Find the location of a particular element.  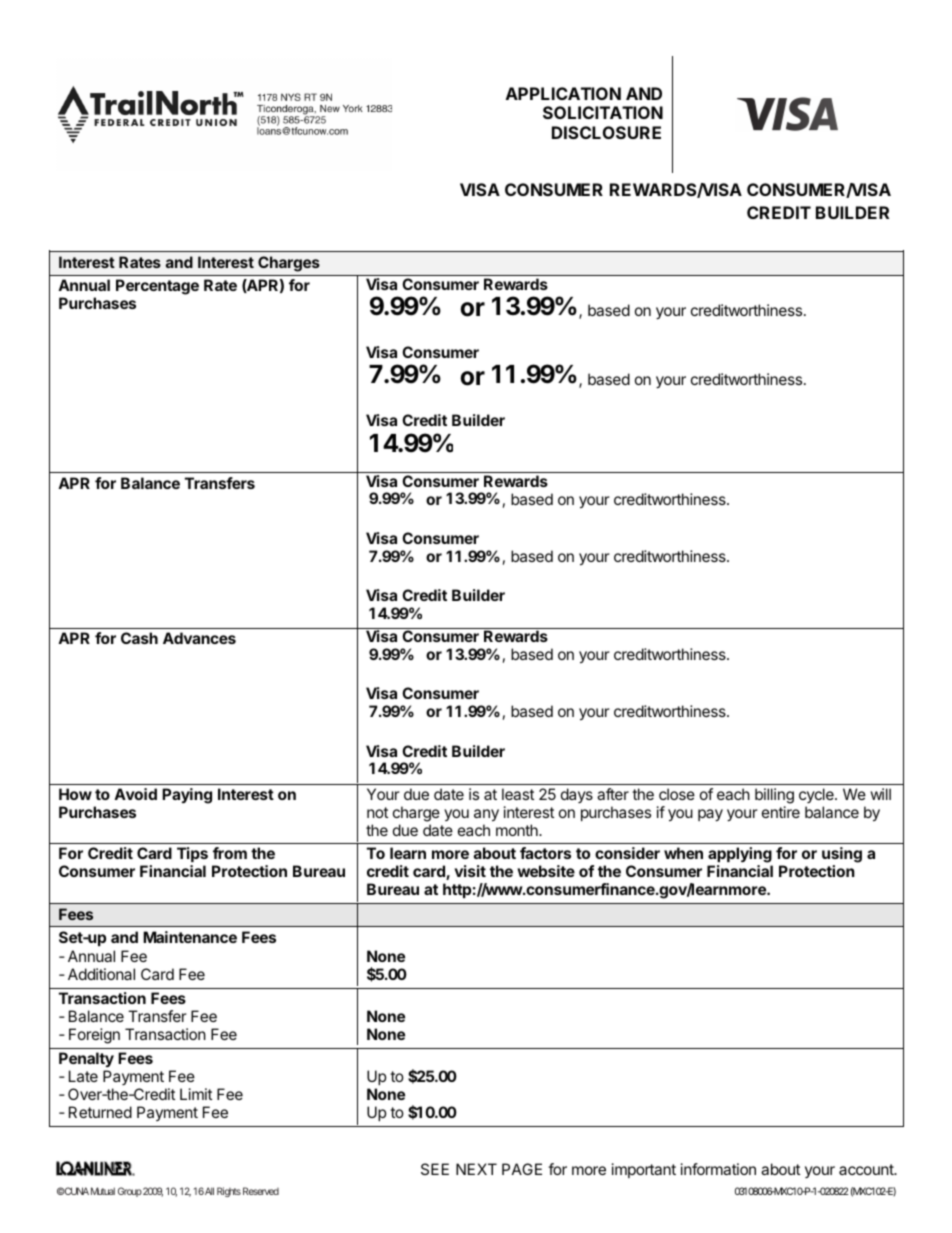

APPLICATION is located at coordinates (563, 93).
